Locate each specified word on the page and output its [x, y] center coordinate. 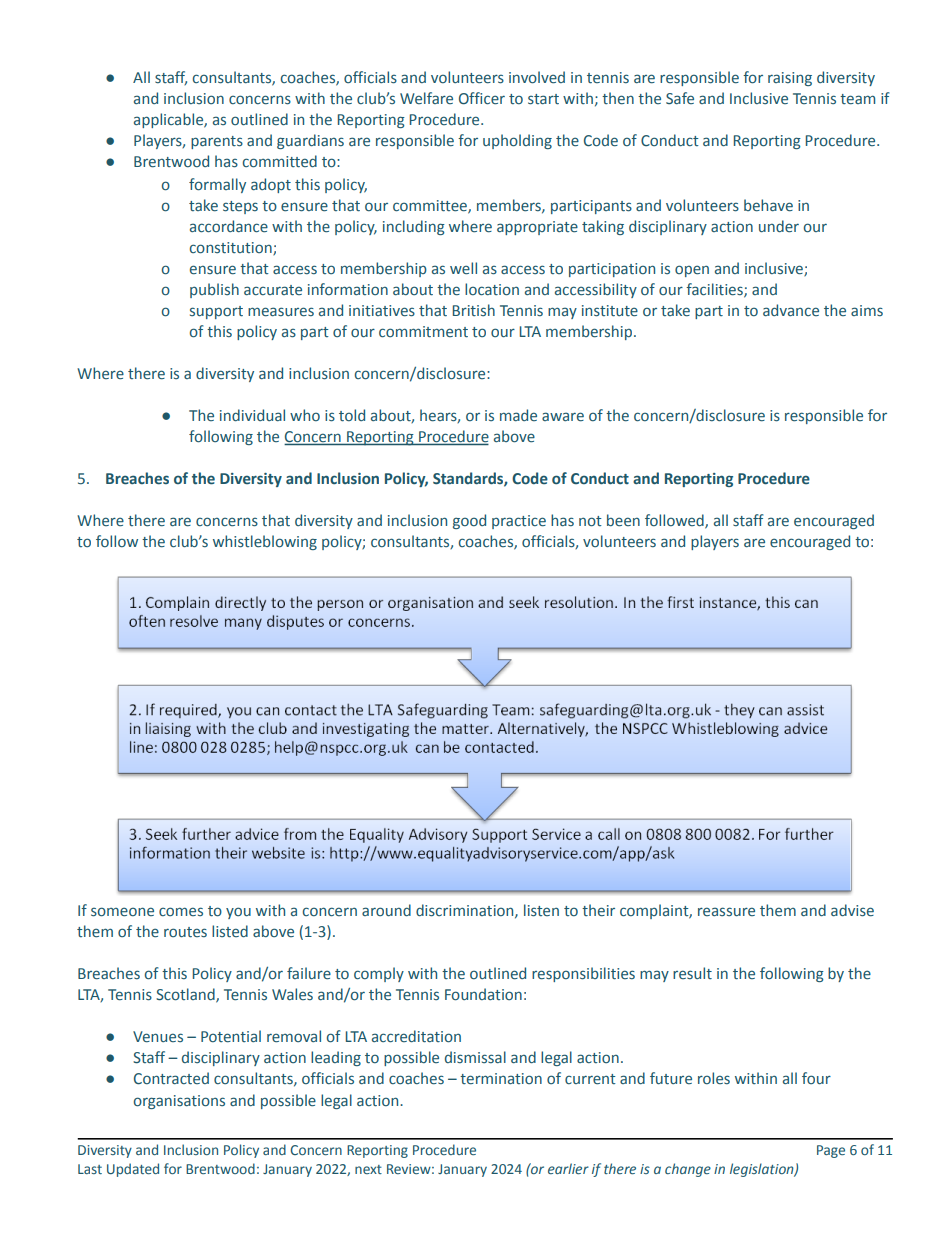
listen [541, 910]
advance [791, 310]
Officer [482, 98]
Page [831, 1151]
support [216, 312]
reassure [726, 911]
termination [501, 1079]
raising [790, 79]
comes [181, 911]
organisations [179, 1102]
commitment [423, 332]
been [623, 520]
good [469, 521]
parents [217, 142]
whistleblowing [265, 542]
